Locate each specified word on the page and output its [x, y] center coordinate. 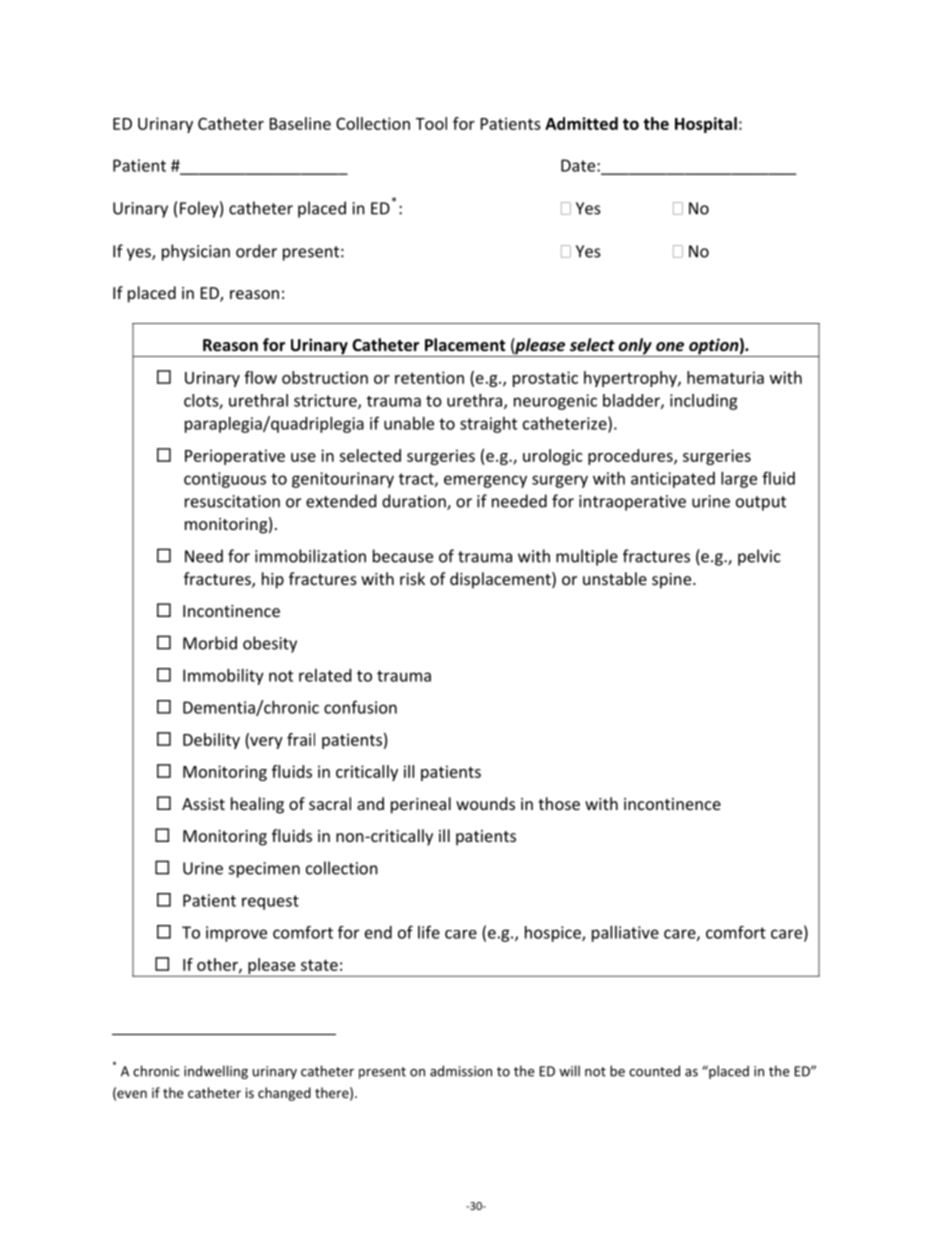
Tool [431, 123]
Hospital [706, 125]
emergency [485, 481]
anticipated [673, 480]
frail [301, 739]
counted [654, 1071]
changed [284, 1094]
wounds [485, 803]
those [559, 803]
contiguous [225, 480]
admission [461, 1071]
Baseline [300, 123]
